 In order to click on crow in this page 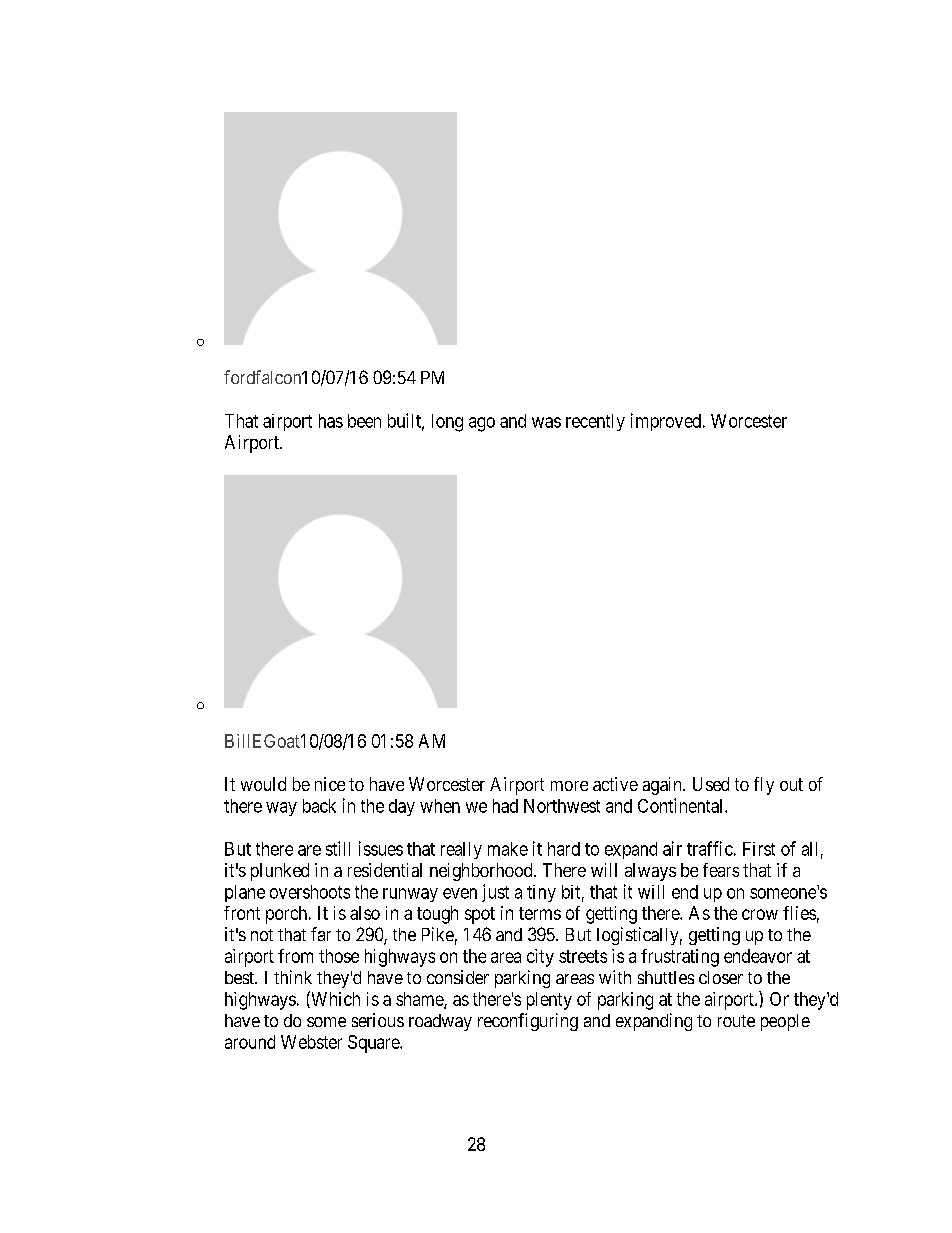, I will do `click(760, 914)`.
